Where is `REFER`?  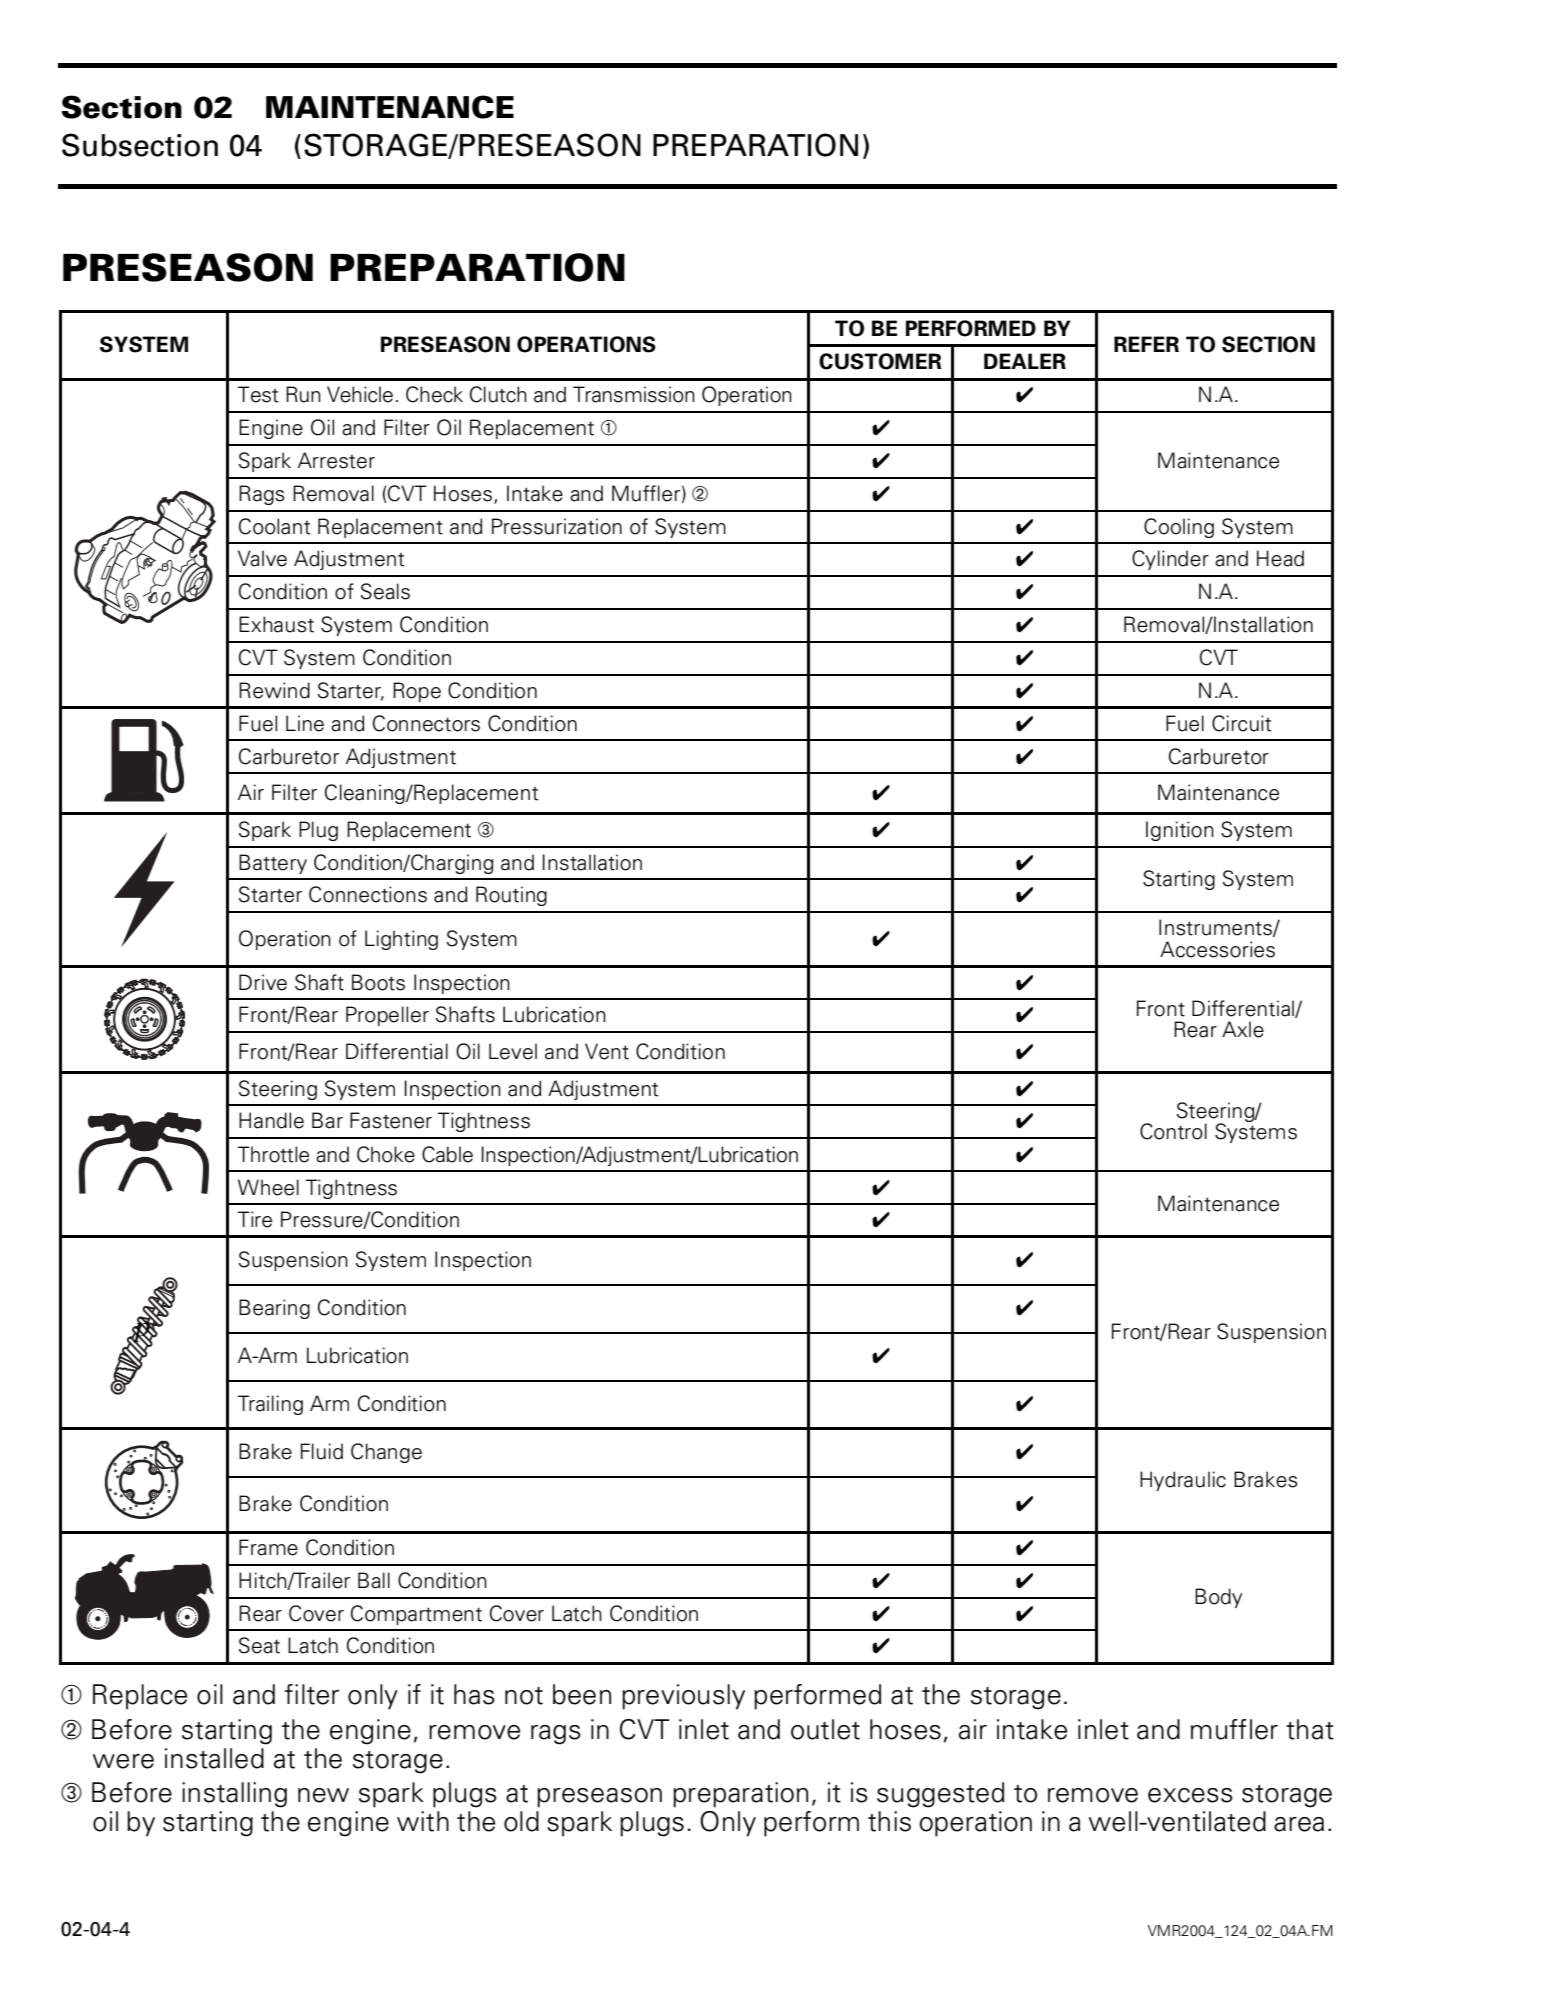 REFER is located at coordinates (1146, 344).
